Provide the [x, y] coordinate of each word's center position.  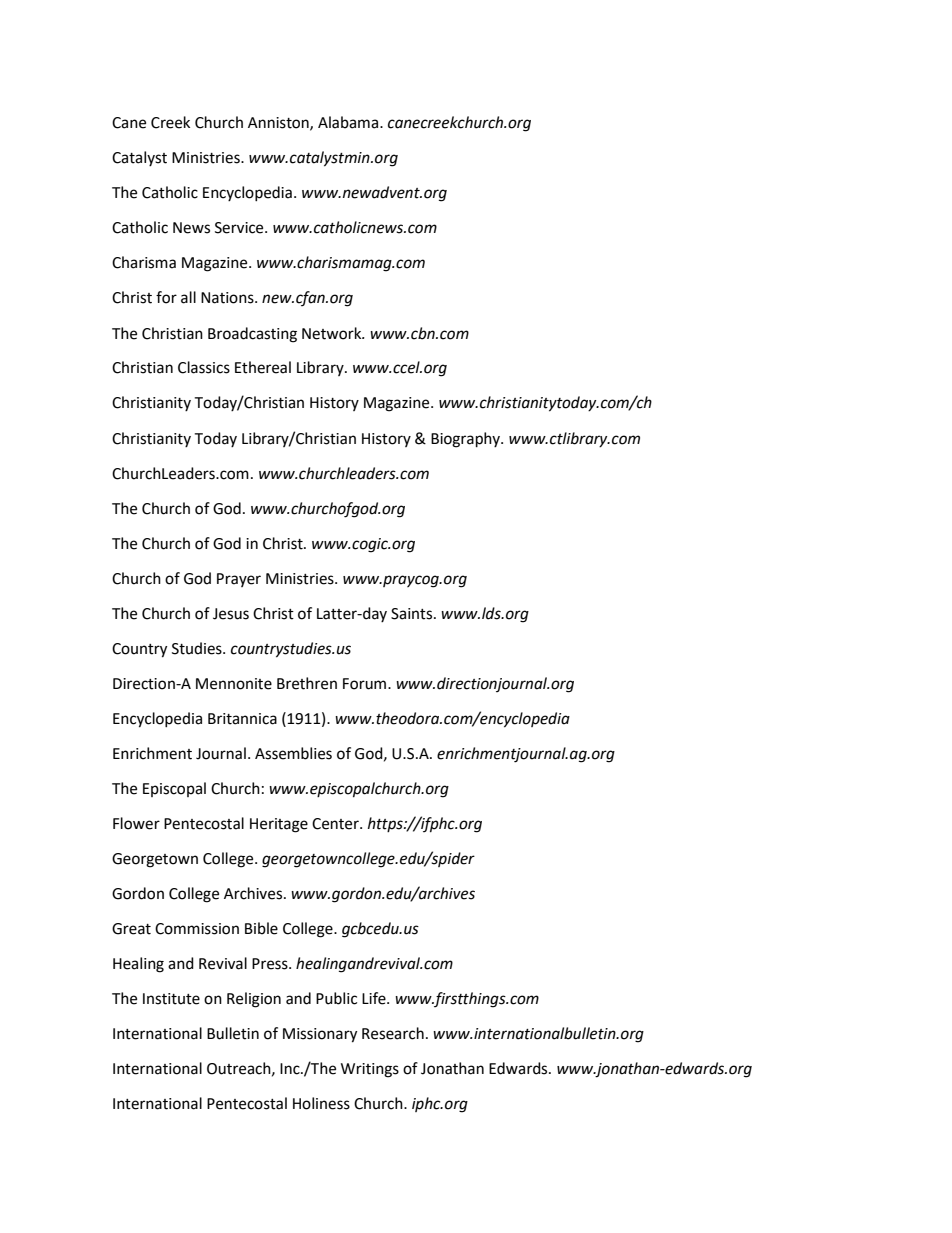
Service [240, 228]
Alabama [349, 122]
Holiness [321, 1103]
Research [393, 1033]
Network [333, 333]
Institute [171, 999]
